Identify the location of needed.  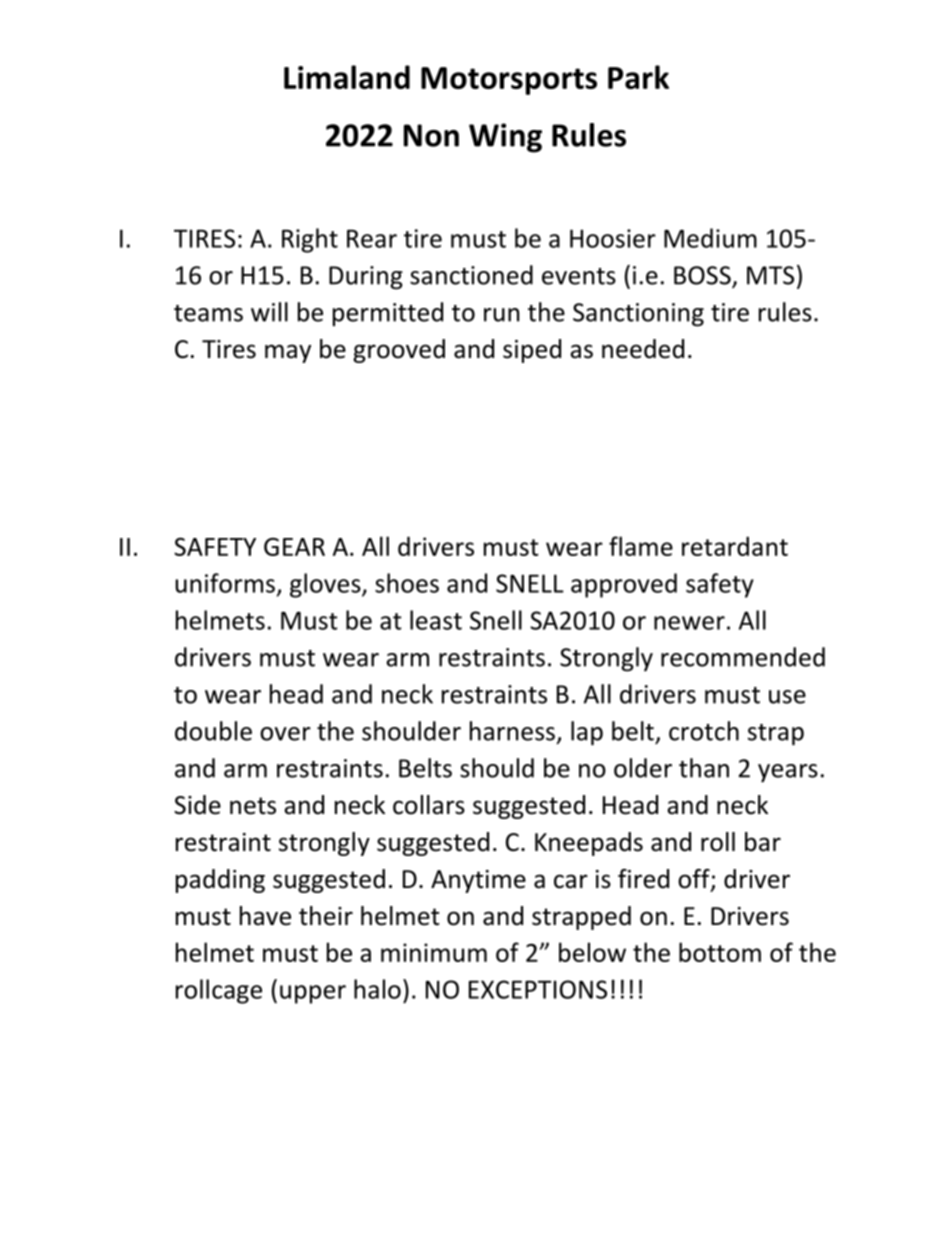
(643, 349).
